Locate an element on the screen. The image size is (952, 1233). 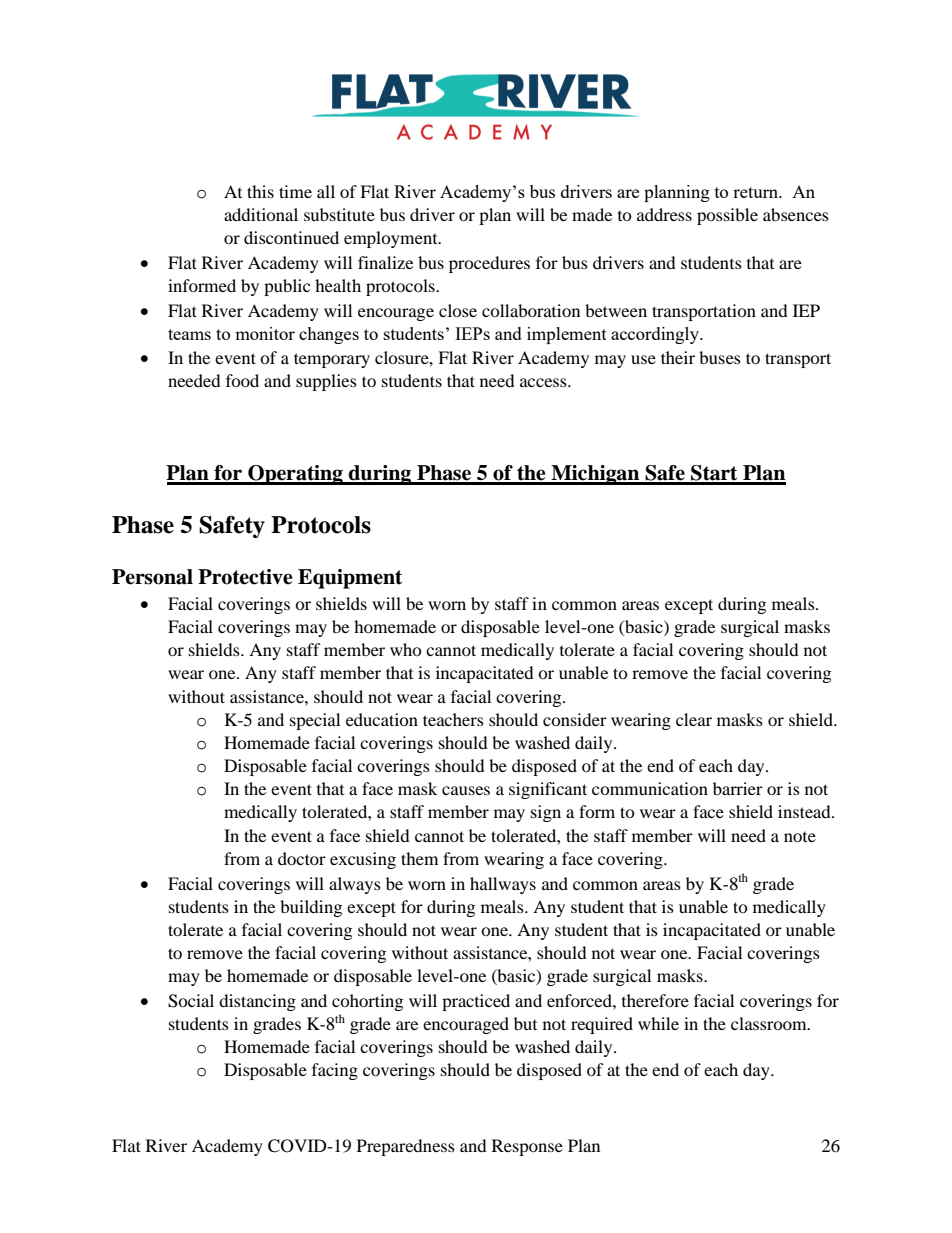
buses is located at coordinates (720, 357).
